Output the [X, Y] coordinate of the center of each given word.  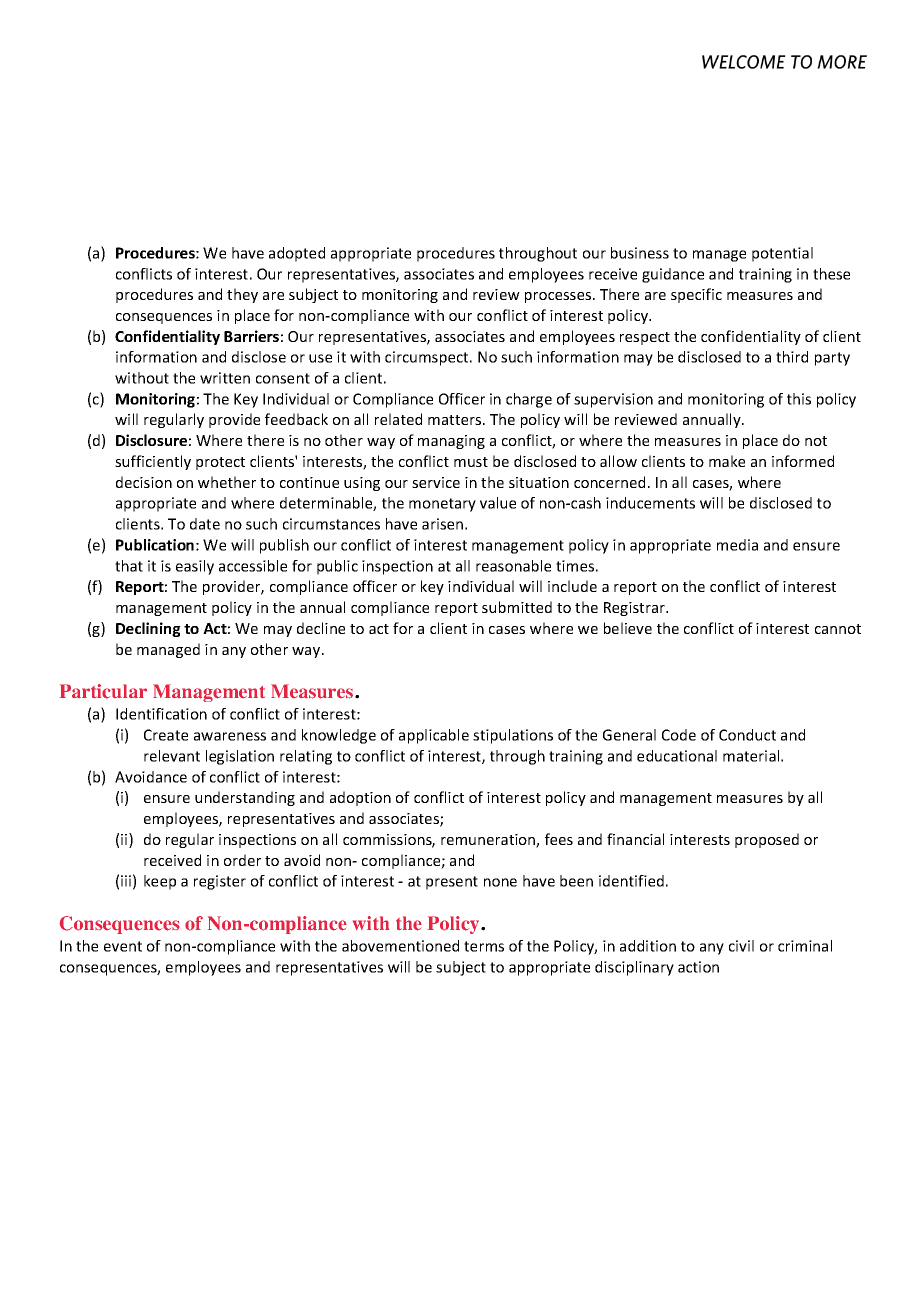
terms [484, 946]
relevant [172, 756]
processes [559, 297]
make [727, 461]
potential [782, 254]
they [242, 295]
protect [220, 463]
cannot [838, 629]
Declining [148, 629]
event [123, 946]
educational [677, 756]
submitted [517, 607]
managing [451, 442]
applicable [434, 736]
